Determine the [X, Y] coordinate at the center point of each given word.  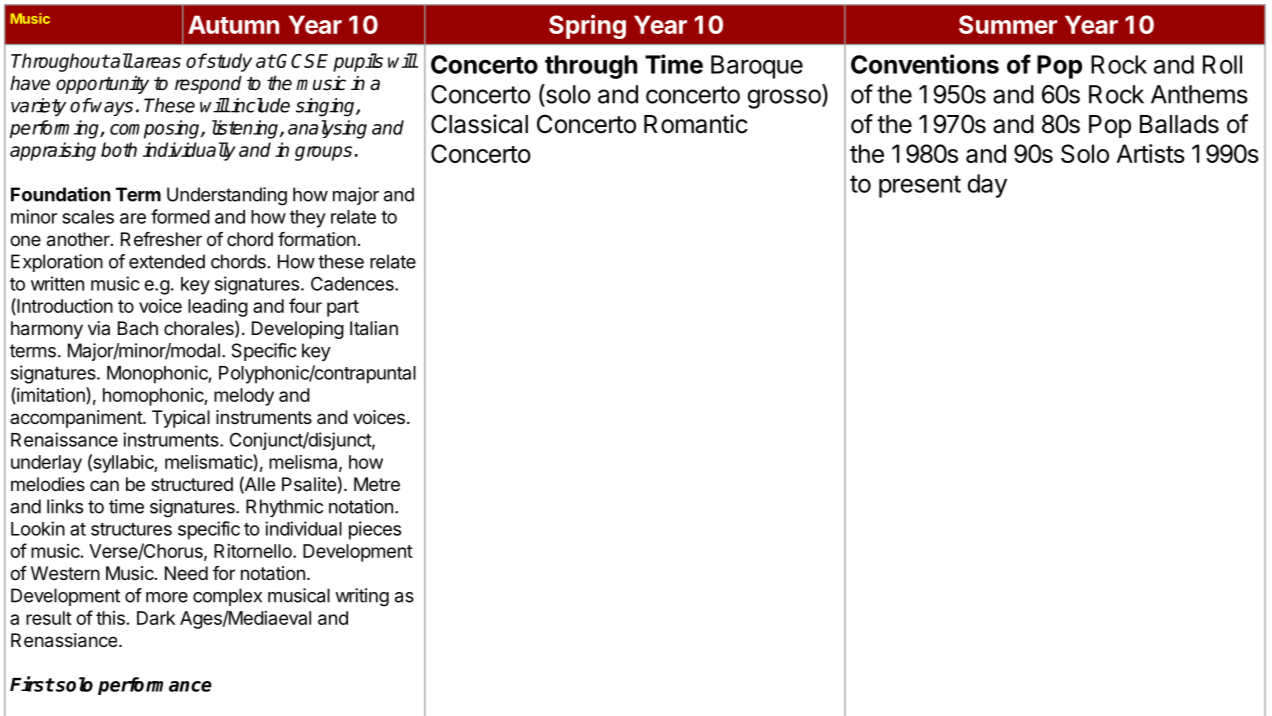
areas [156, 62]
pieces [375, 530]
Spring [587, 27]
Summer [1008, 24]
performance [155, 686]
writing [362, 597]
